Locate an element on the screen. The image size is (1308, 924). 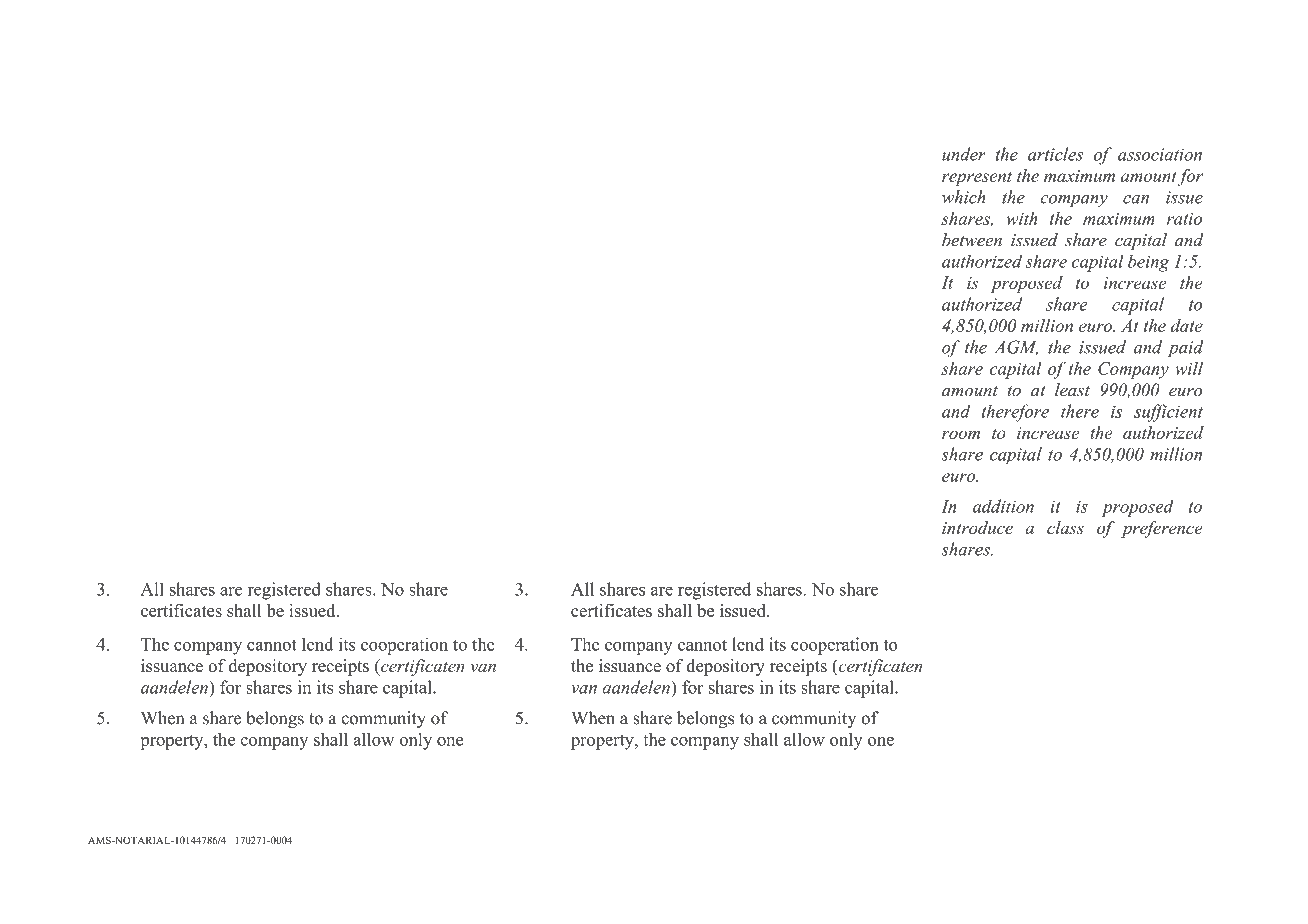
represent is located at coordinates (977, 178).
